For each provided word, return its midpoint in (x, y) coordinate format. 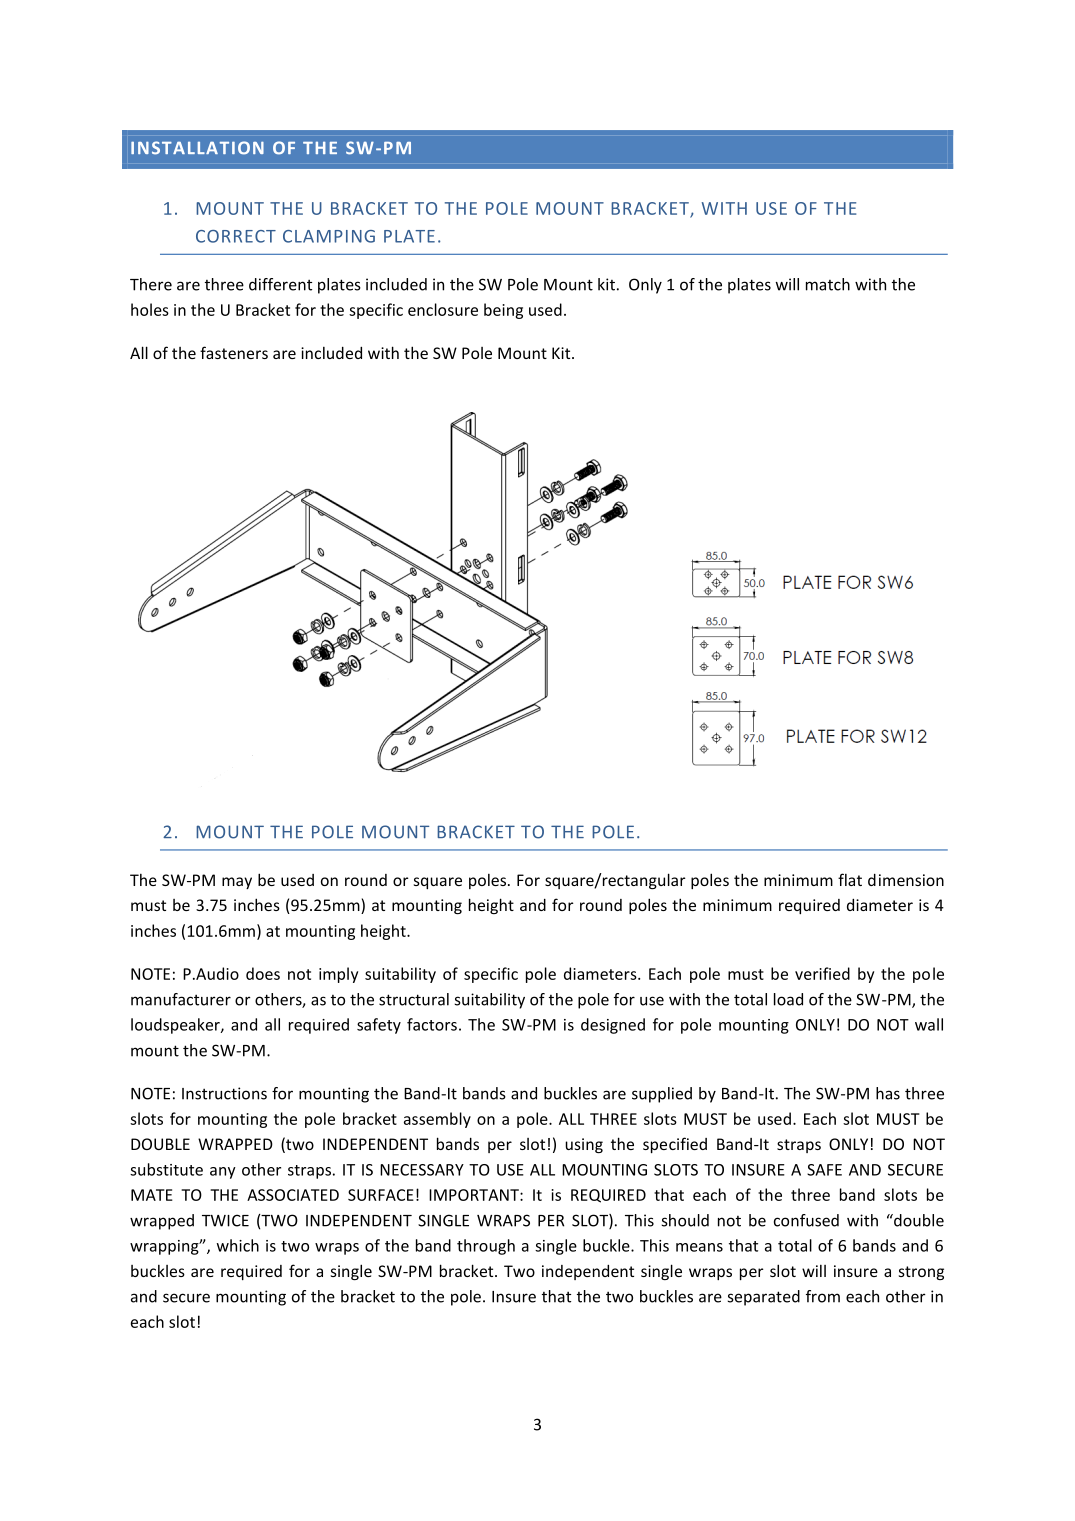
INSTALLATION (197, 148)
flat (850, 879)
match (828, 284)
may (237, 883)
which (238, 1245)
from (823, 1296)
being (503, 311)
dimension (906, 880)
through (486, 1247)
